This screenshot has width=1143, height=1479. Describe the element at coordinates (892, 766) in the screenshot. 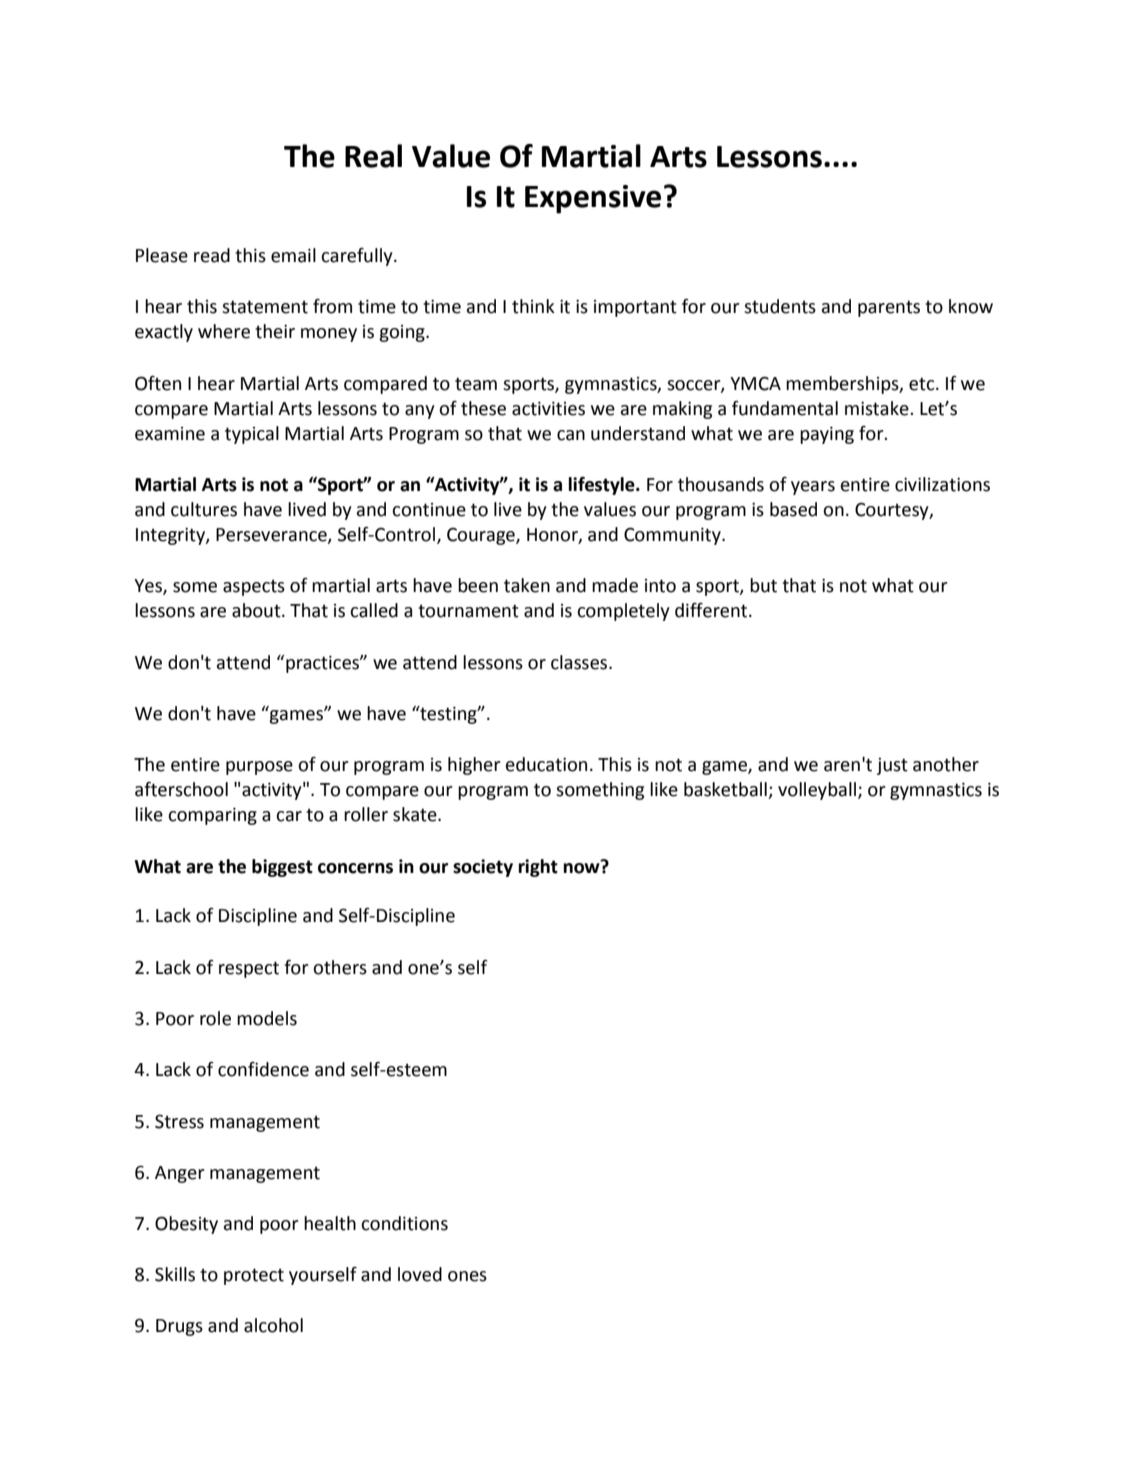

I see `just` at that location.
